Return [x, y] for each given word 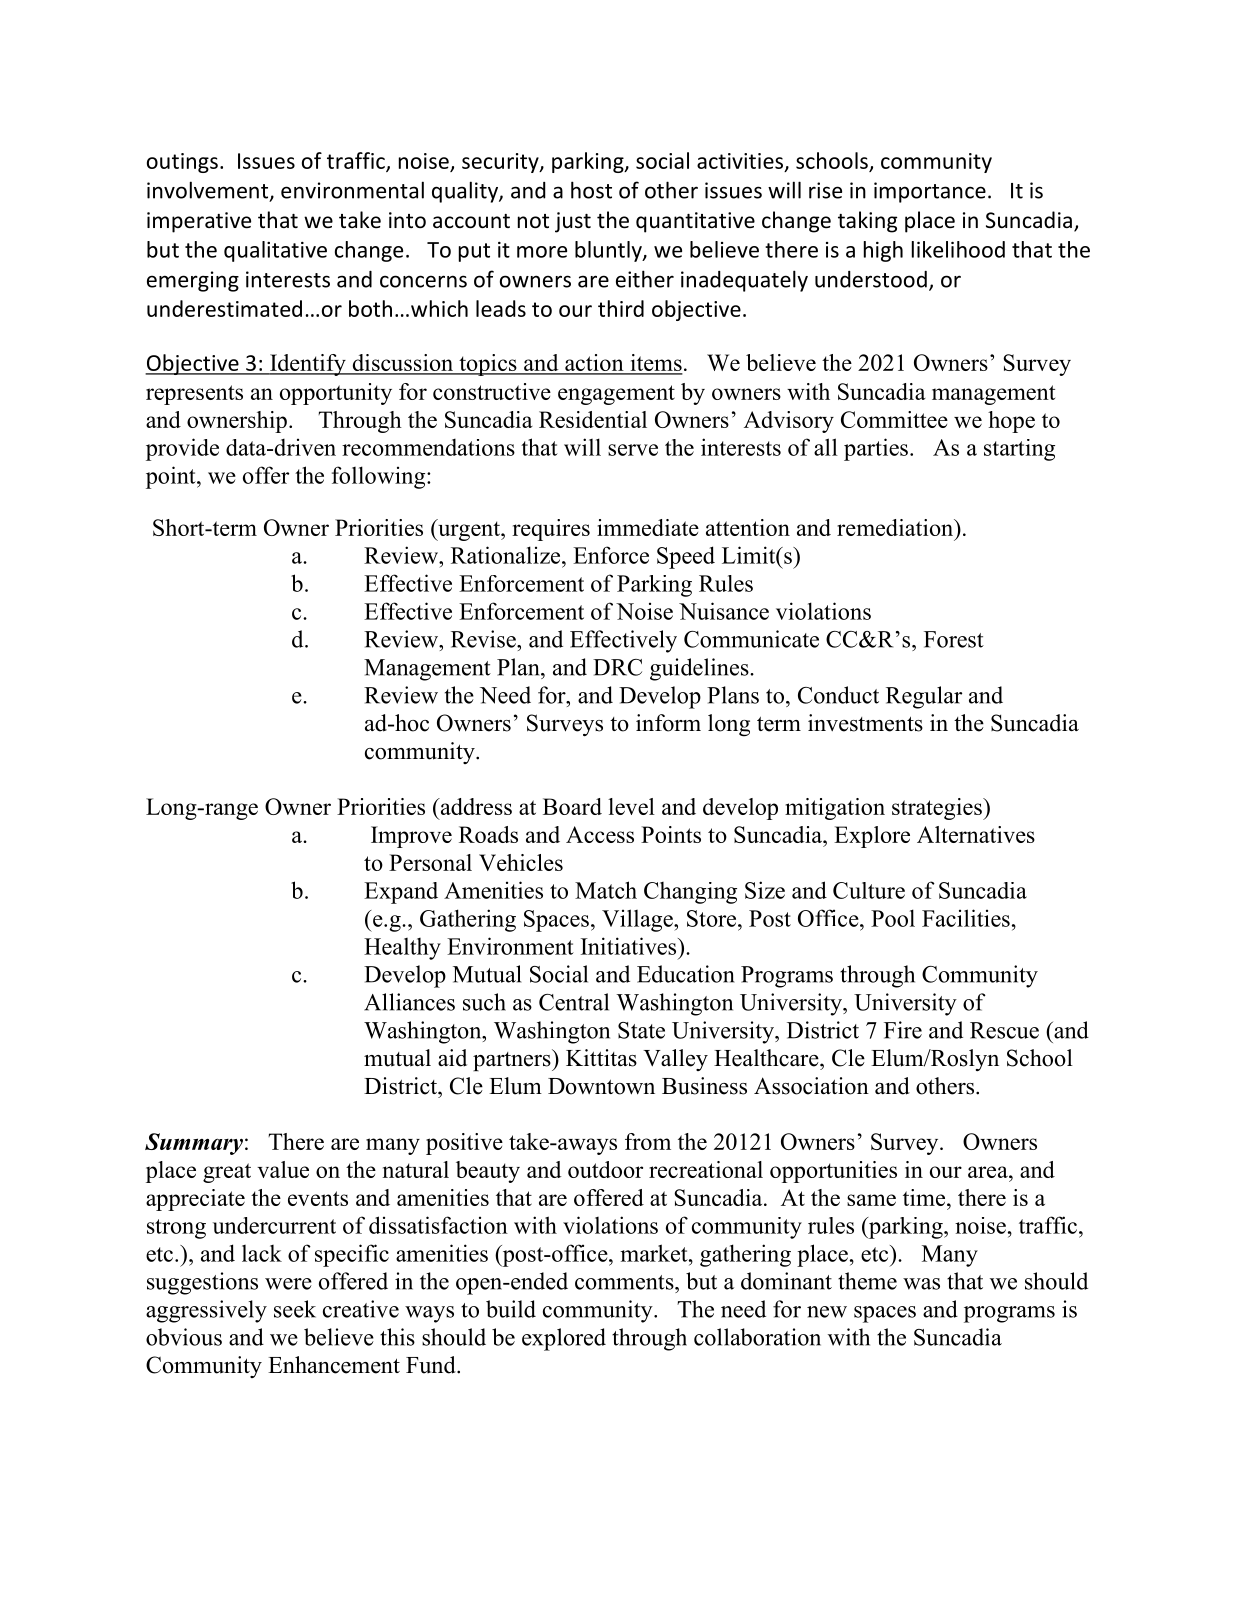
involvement [209, 191]
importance [930, 192]
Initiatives [630, 946]
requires [551, 530]
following [380, 477]
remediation [896, 527]
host [591, 190]
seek [295, 1309]
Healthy [402, 949]
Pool [893, 918]
